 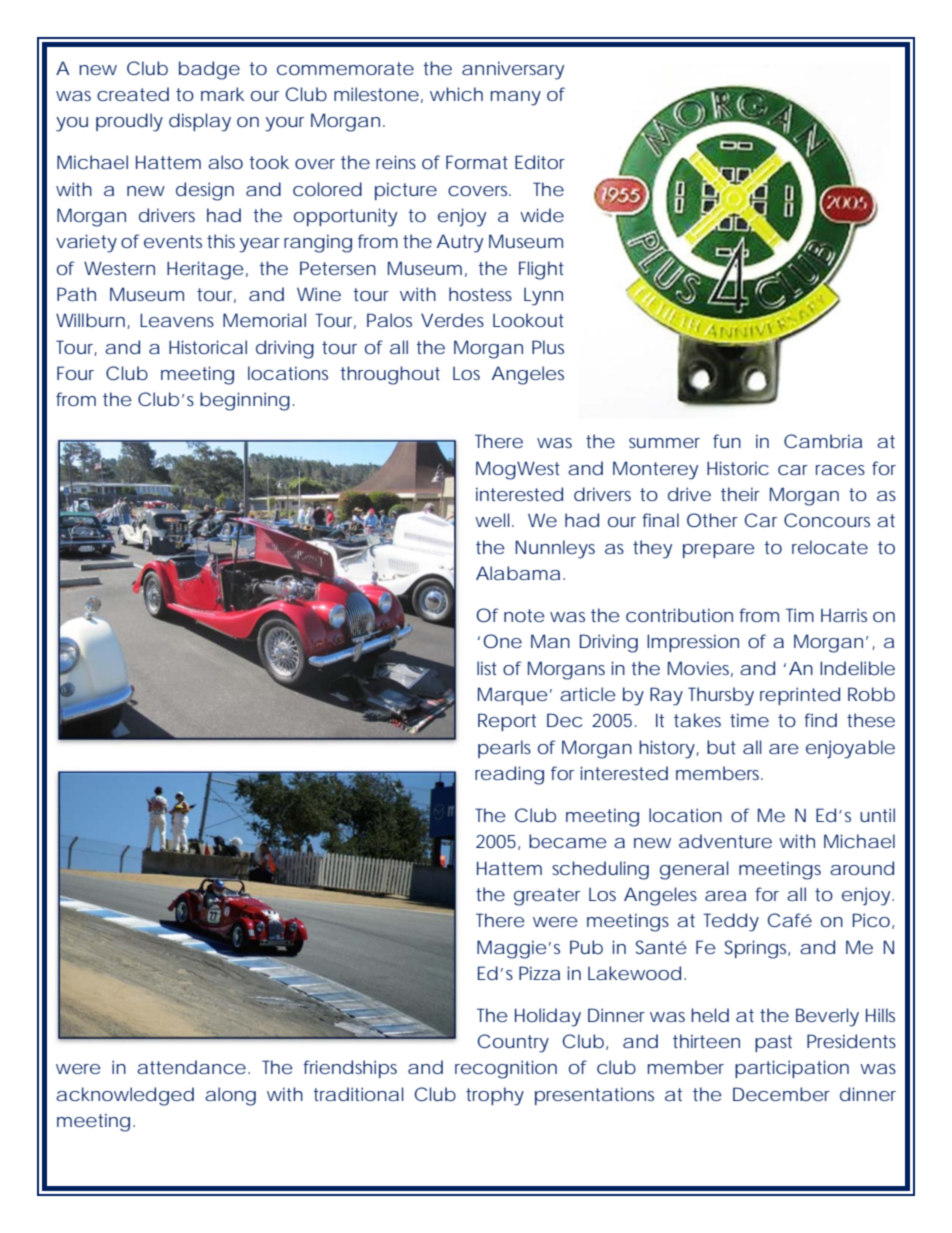 I want to click on attendance, so click(x=191, y=1067).
